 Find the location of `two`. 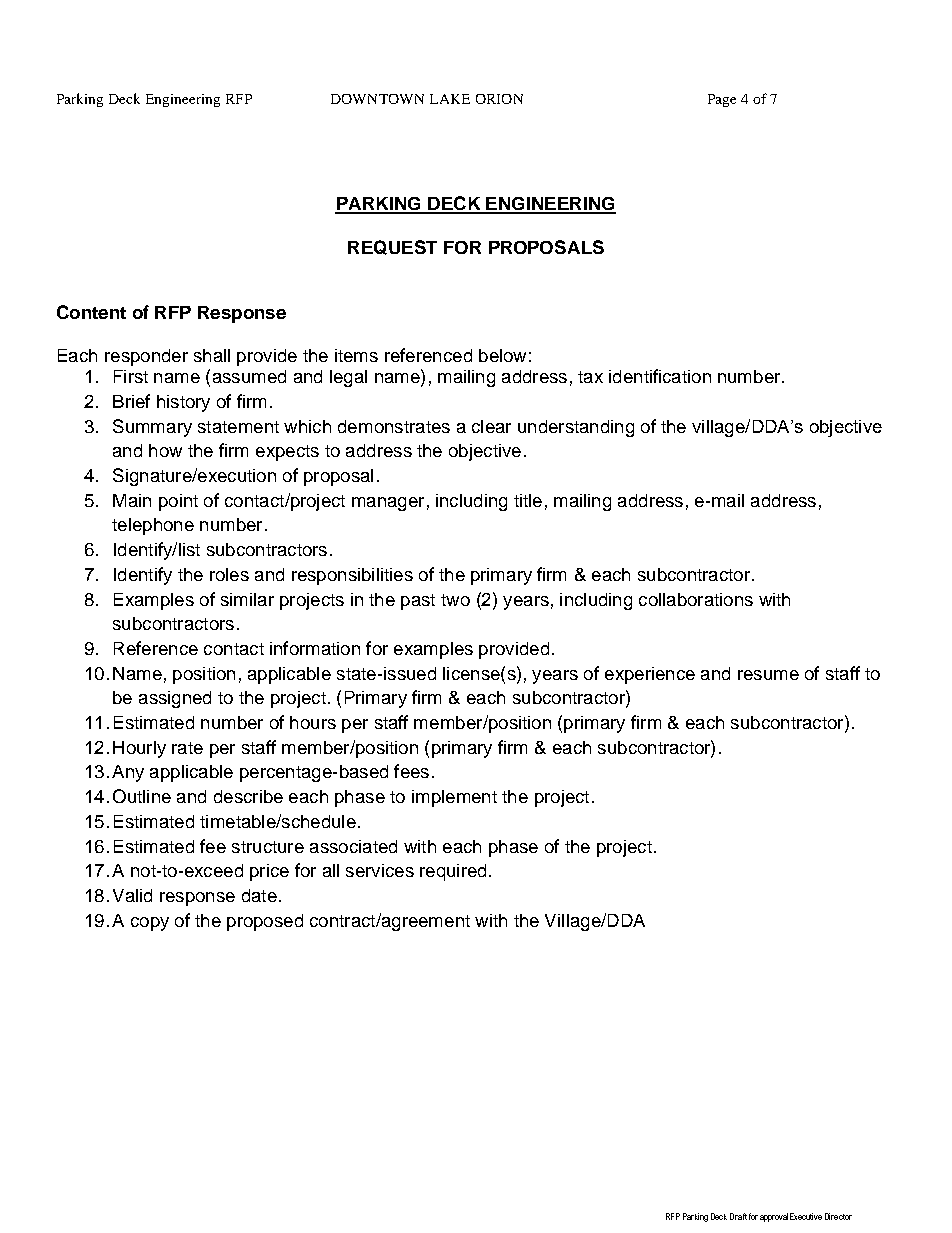

two is located at coordinates (455, 600).
